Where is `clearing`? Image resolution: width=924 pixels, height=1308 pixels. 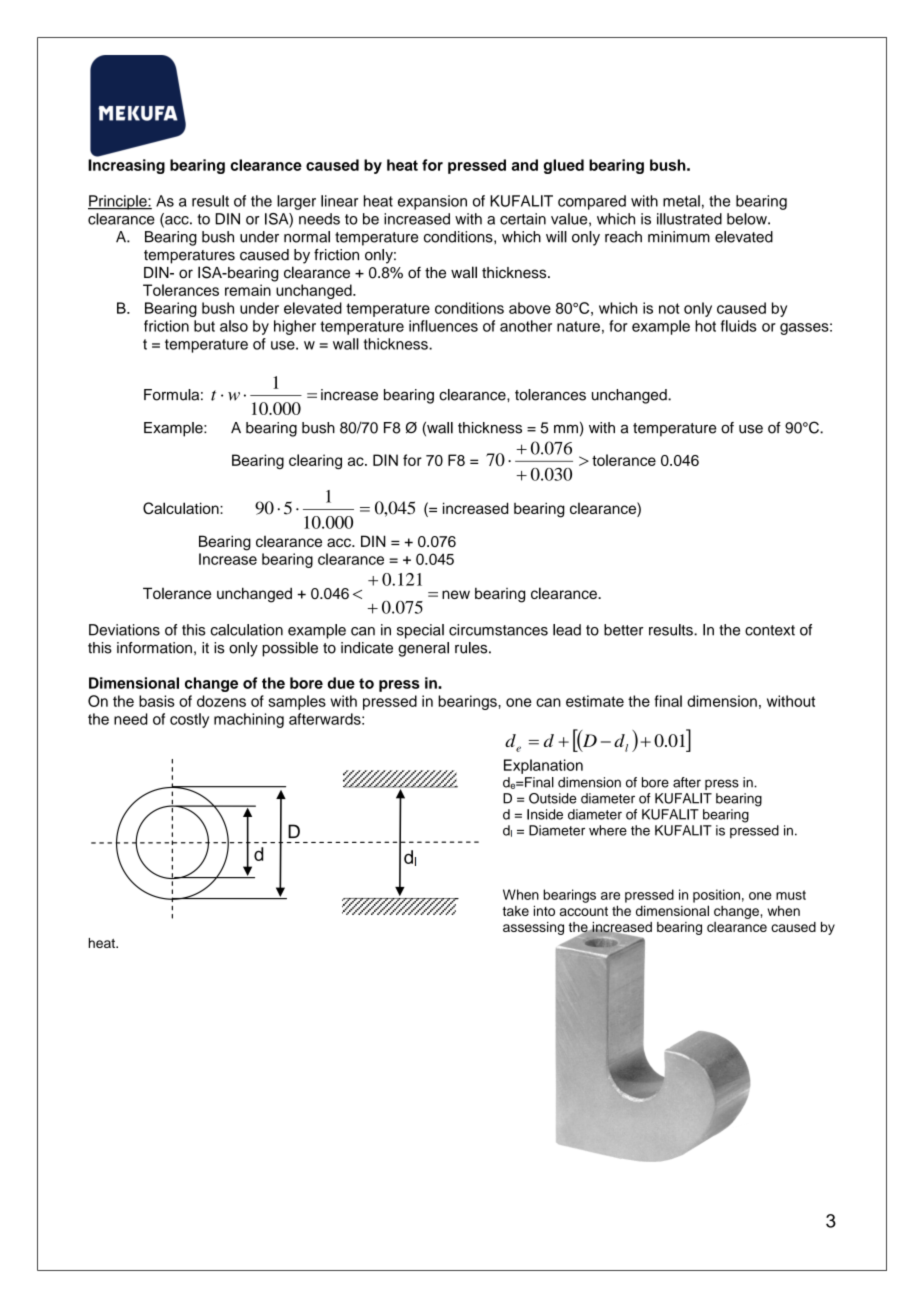 clearing is located at coordinates (315, 461).
